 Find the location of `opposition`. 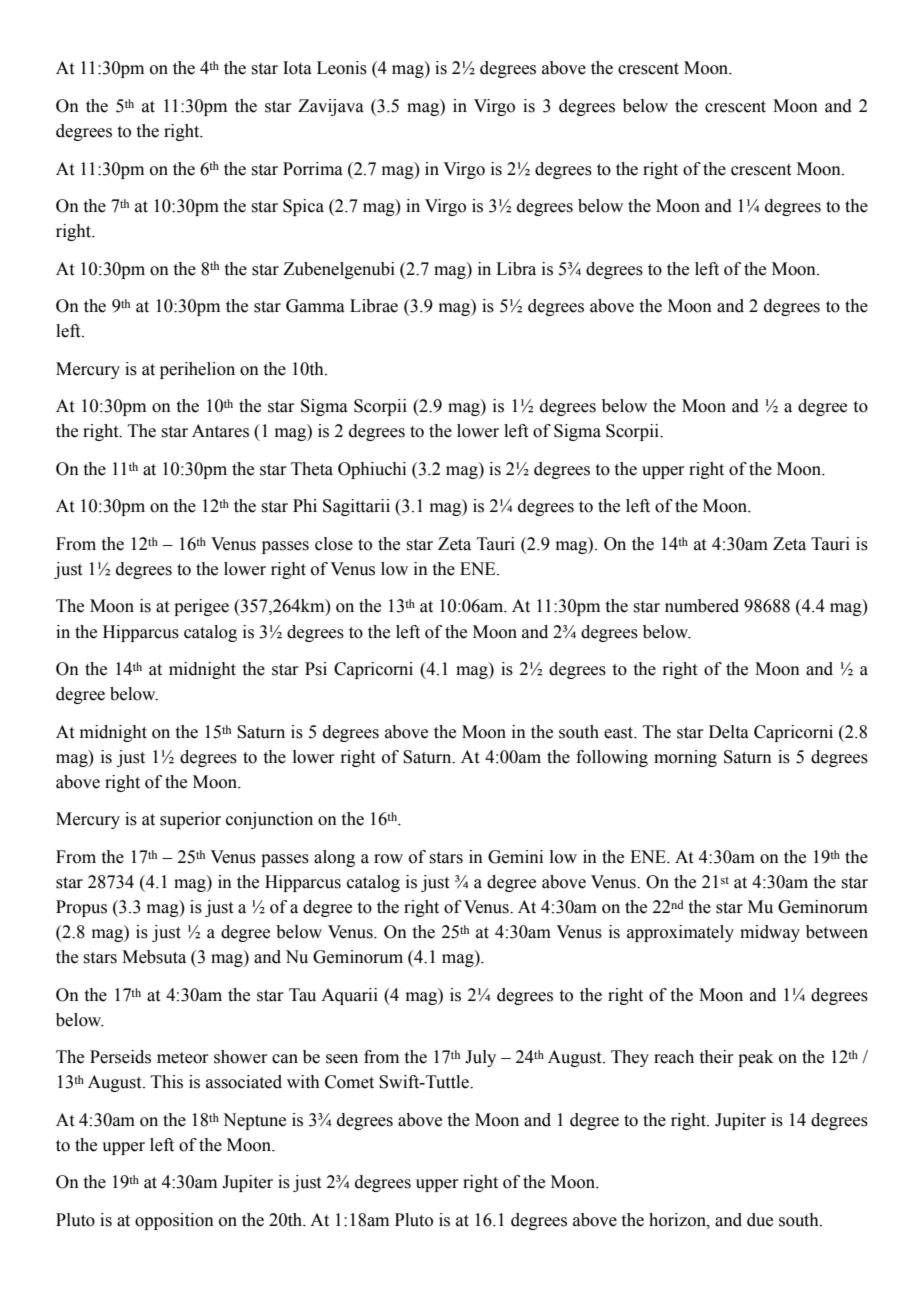

opposition is located at coordinates (174, 1221).
